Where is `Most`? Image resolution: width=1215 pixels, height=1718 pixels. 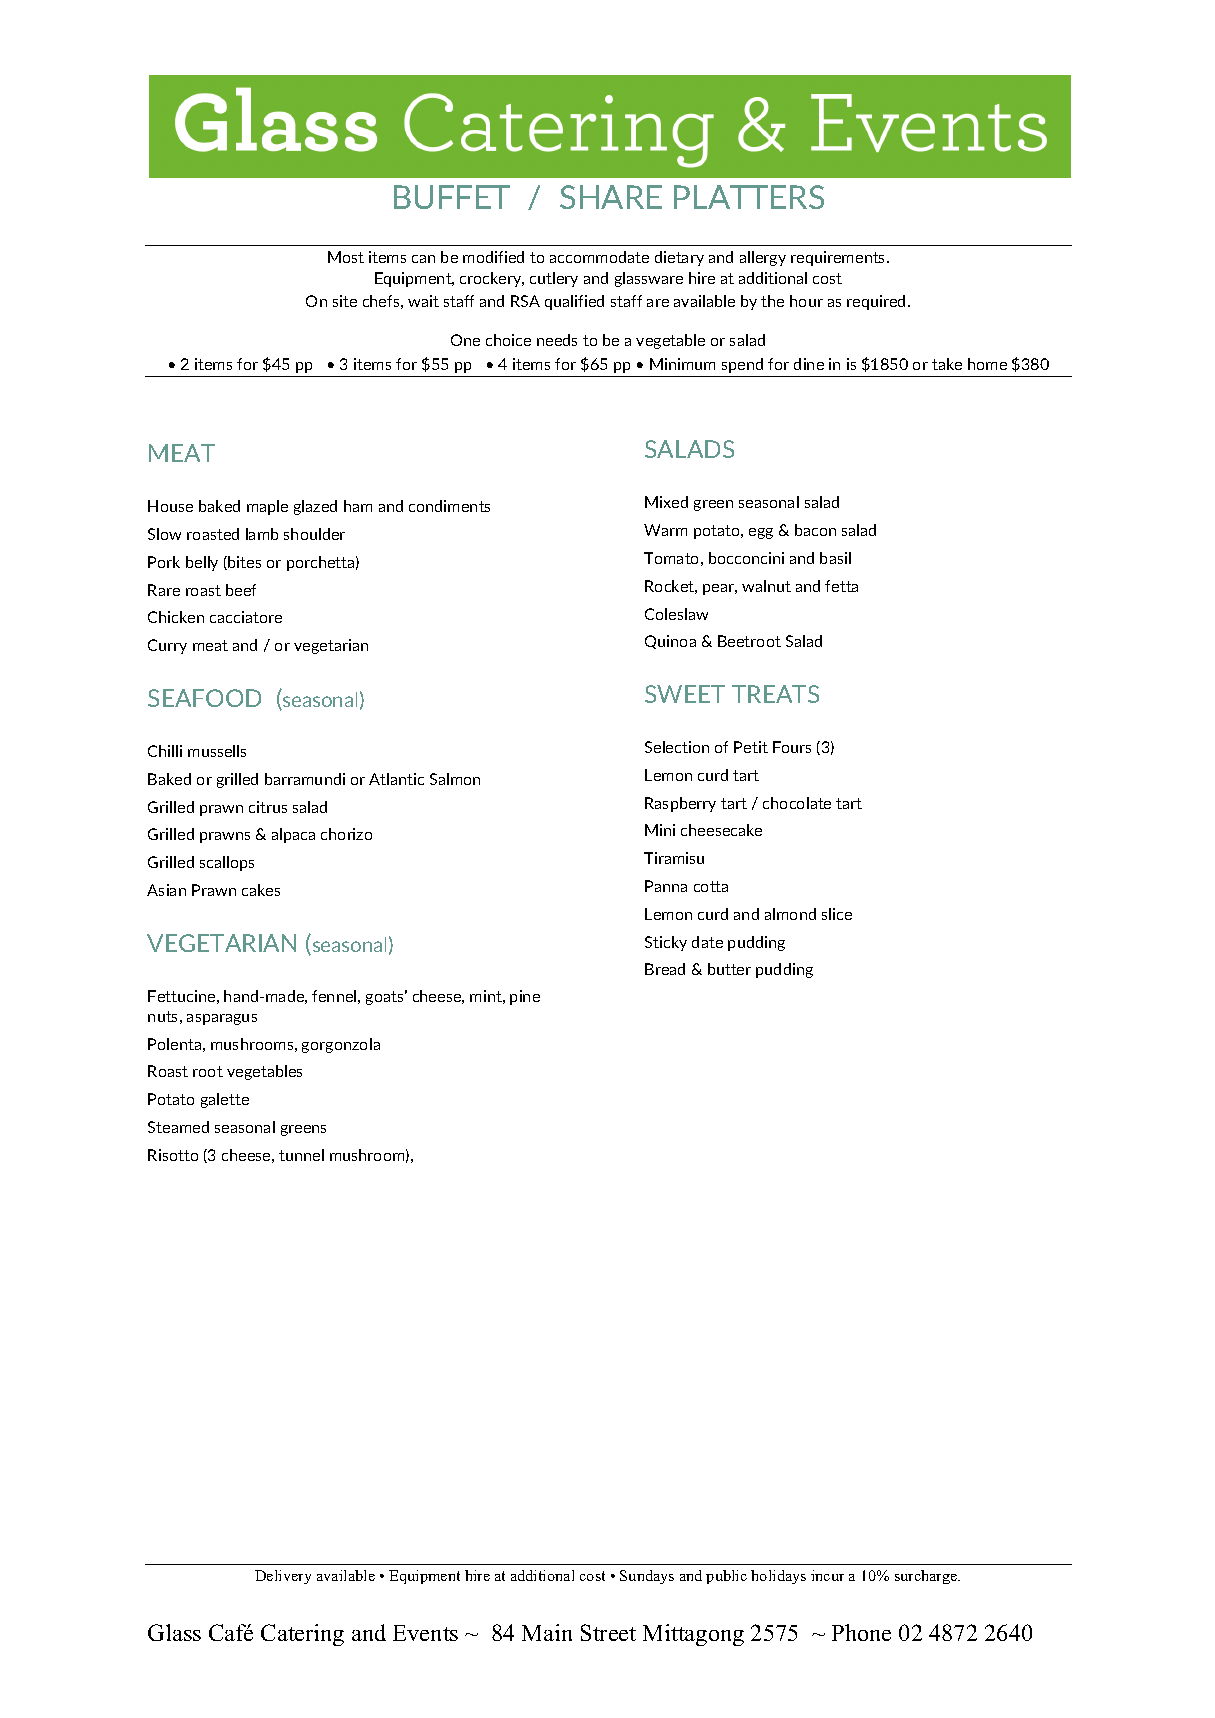
Most is located at coordinates (346, 257).
